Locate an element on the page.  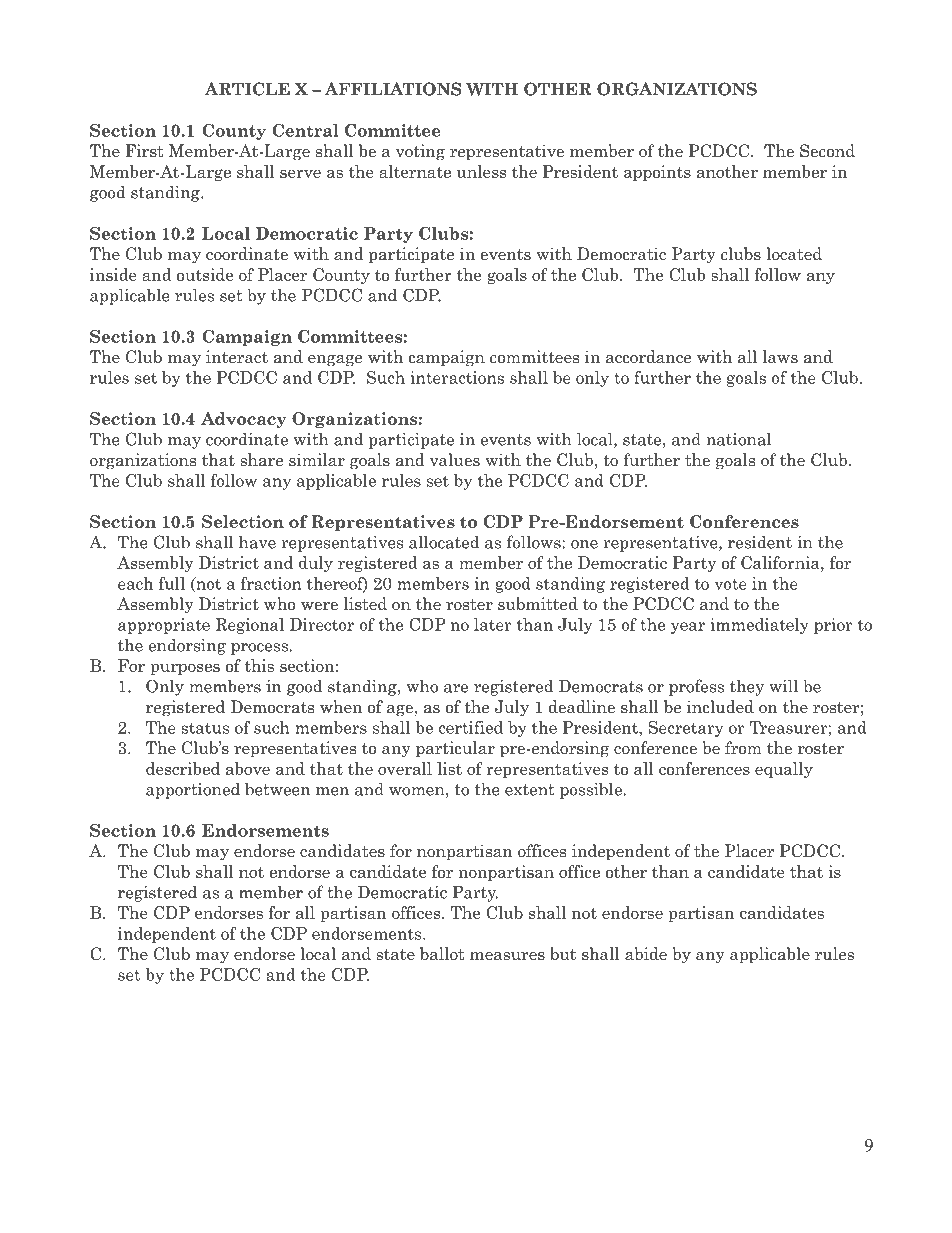
Advocacy is located at coordinates (244, 420).
